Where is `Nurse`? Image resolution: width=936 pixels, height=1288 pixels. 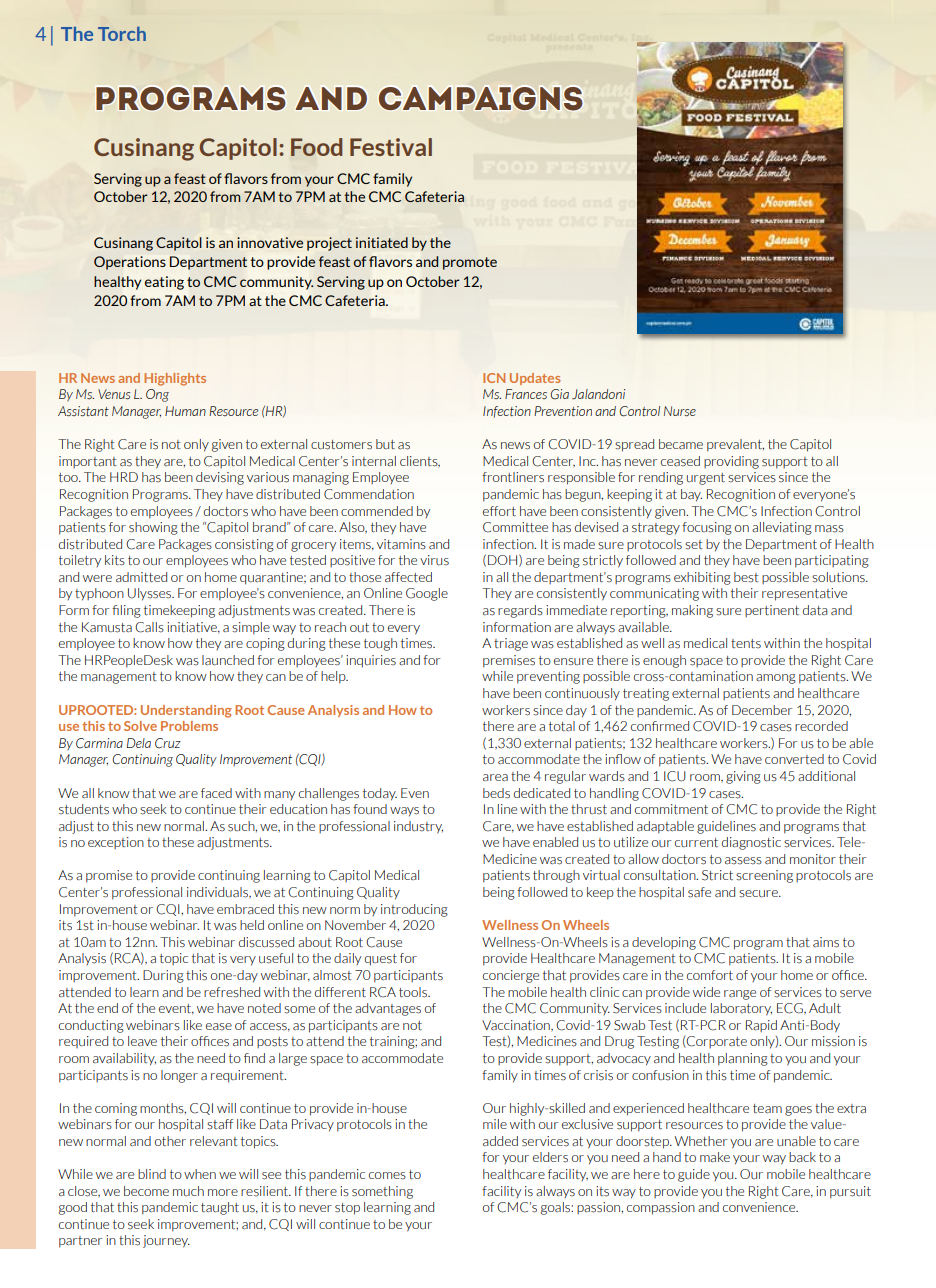
Nurse is located at coordinates (680, 411).
